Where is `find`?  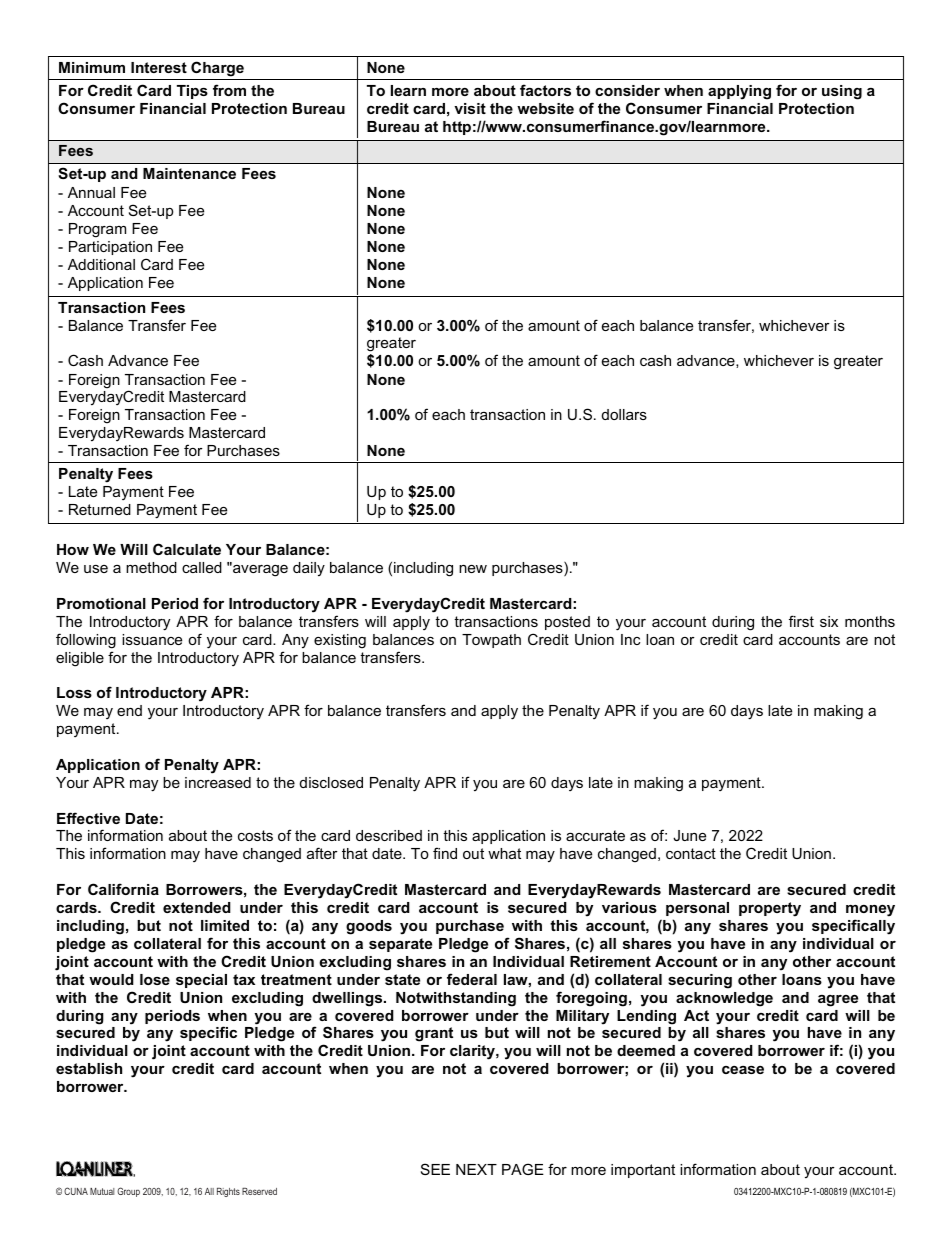
find is located at coordinates (445, 853).
